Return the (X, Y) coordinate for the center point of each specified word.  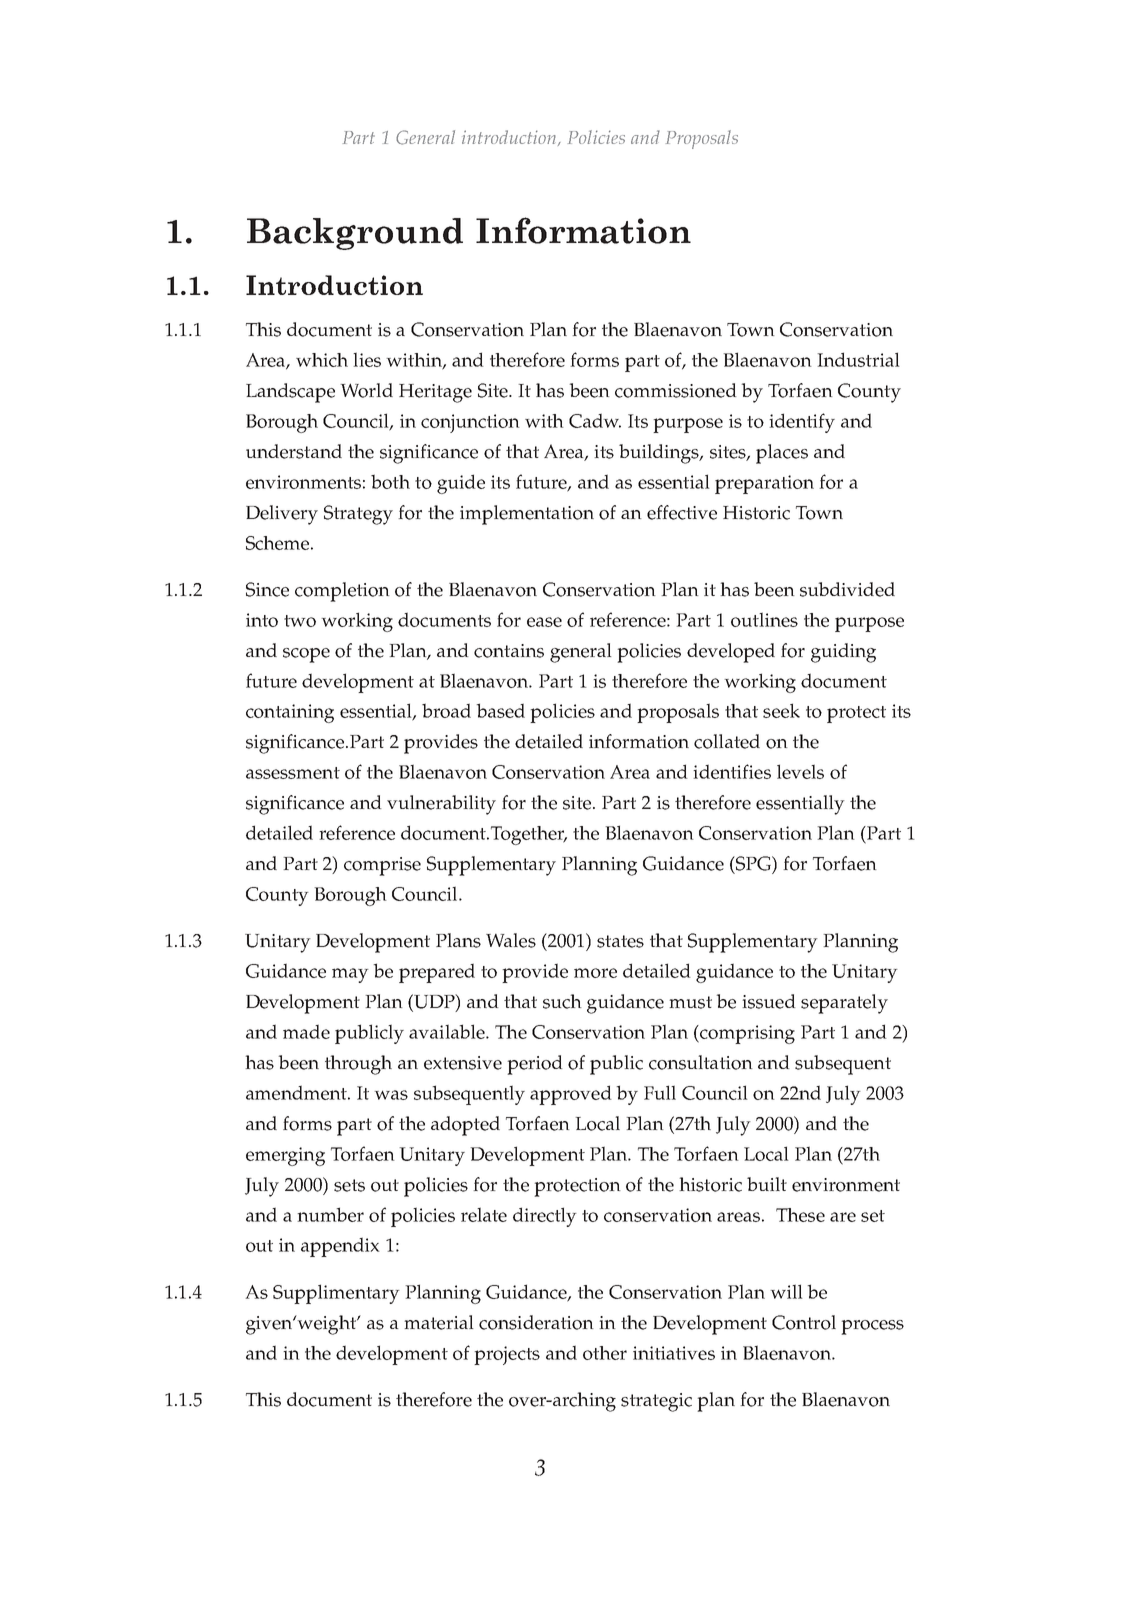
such (562, 1001)
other (605, 1353)
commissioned (676, 390)
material (439, 1322)
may (350, 975)
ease (544, 622)
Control (804, 1322)
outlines (764, 619)
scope (306, 655)
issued (769, 1001)
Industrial (858, 359)
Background (355, 234)
